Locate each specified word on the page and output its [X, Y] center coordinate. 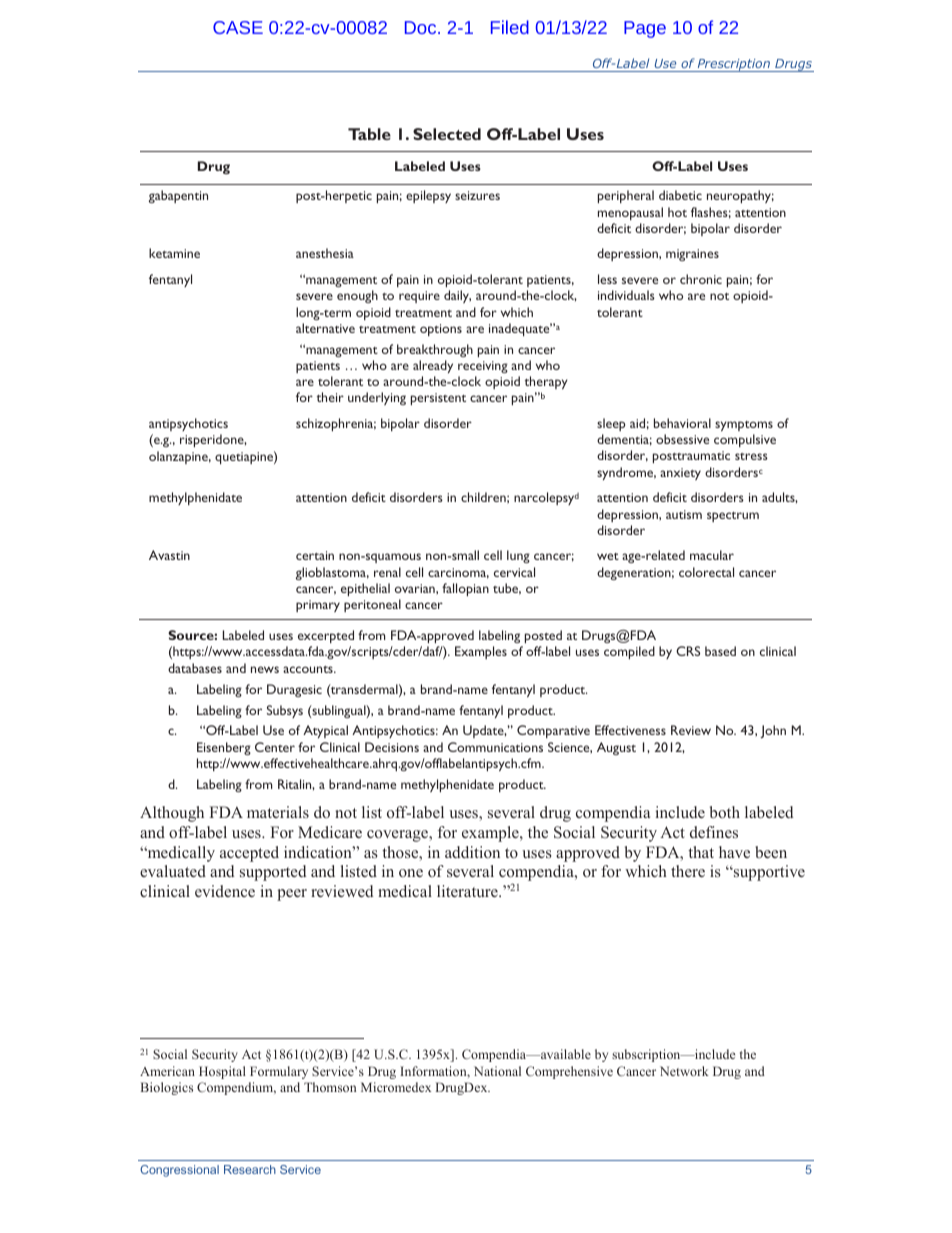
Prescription [734, 65]
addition [472, 852]
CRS [688, 651]
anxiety [680, 474]
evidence [225, 891]
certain [315, 555]
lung [518, 556]
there [688, 871]
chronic [701, 279]
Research [250, 1169]
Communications [495, 747]
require [419, 297]
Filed [510, 27]
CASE [238, 27]
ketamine [174, 253]
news [265, 669]
